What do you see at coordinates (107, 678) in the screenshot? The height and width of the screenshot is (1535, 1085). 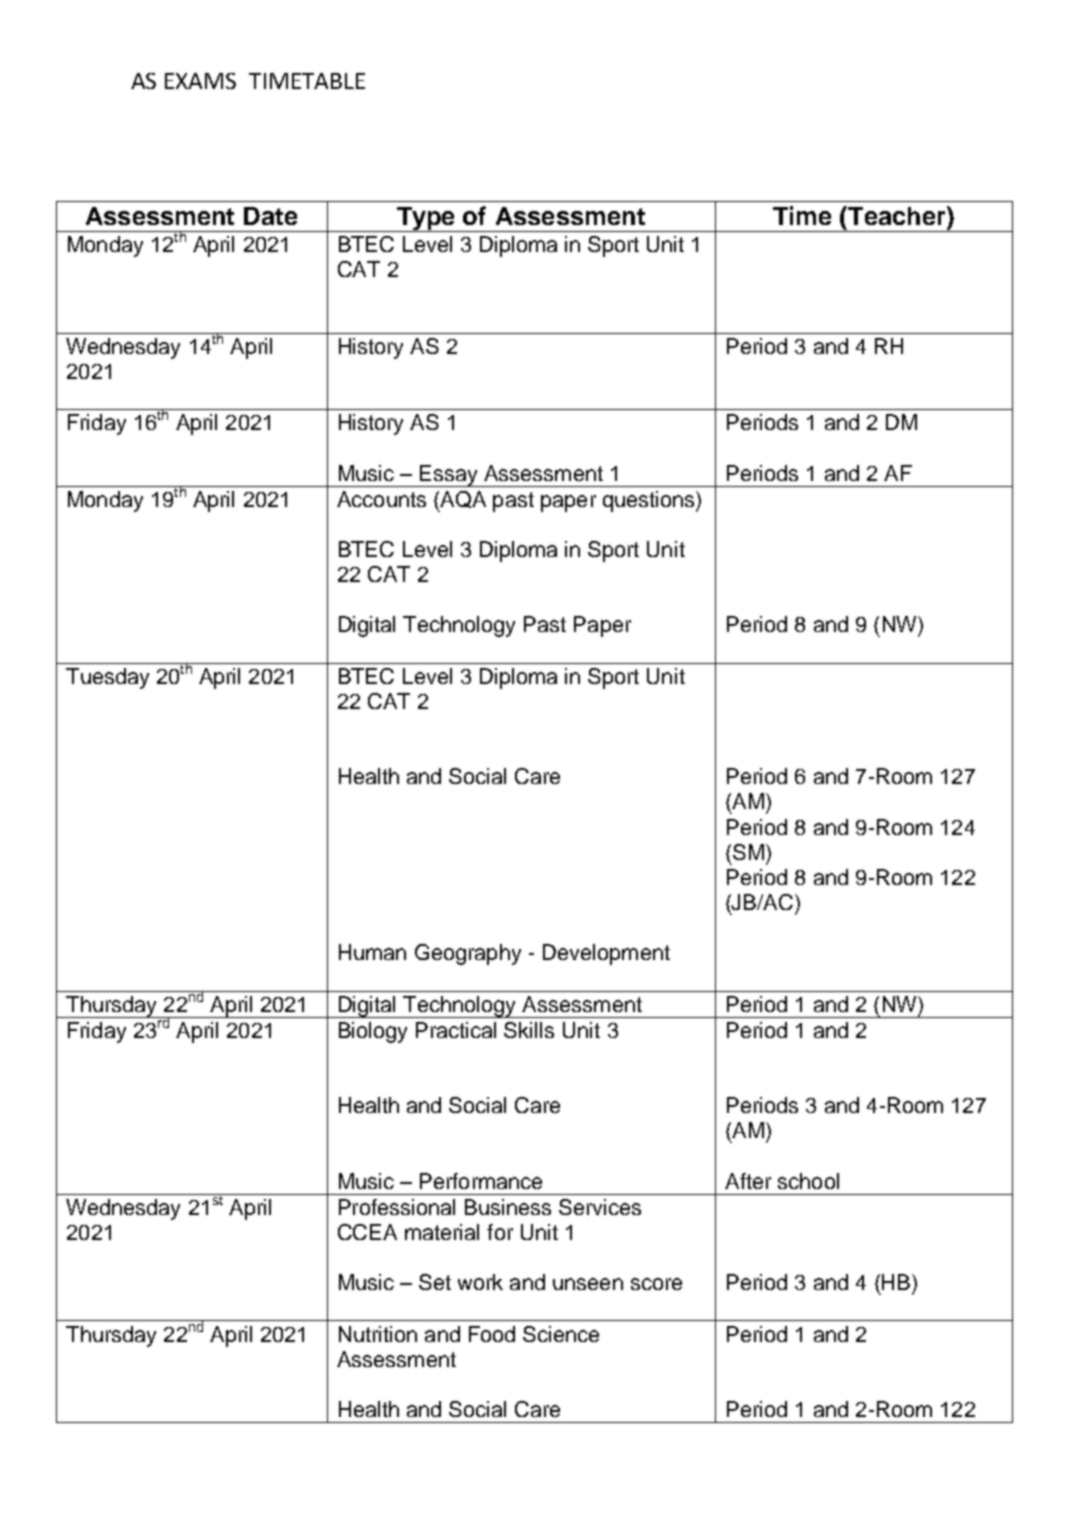 I see `Tuesday` at bounding box center [107, 678].
